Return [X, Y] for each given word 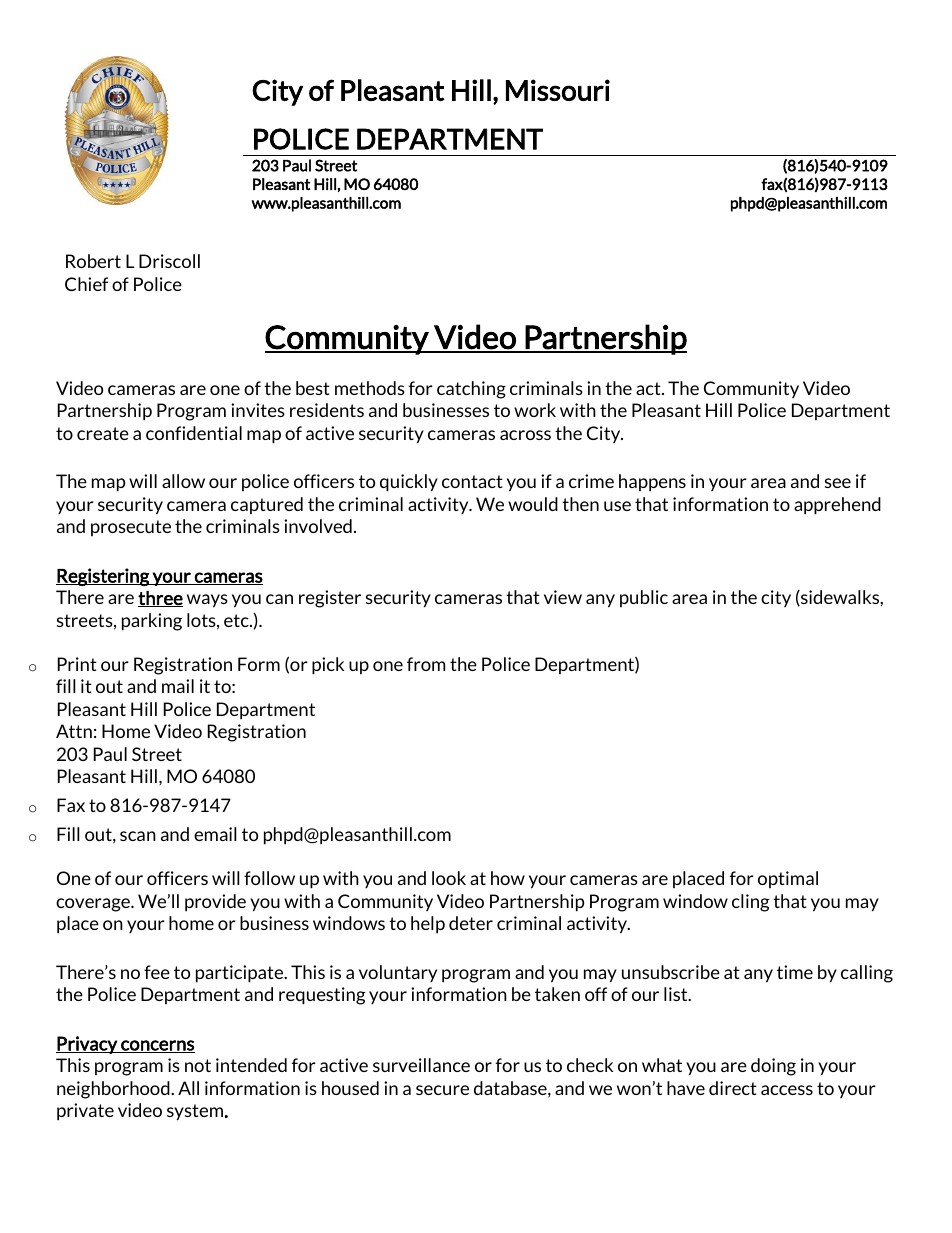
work [535, 410]
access [787, 1090]
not [198, 1065]
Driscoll [169, 261]
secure [442, 1090]
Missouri [558, 90]
